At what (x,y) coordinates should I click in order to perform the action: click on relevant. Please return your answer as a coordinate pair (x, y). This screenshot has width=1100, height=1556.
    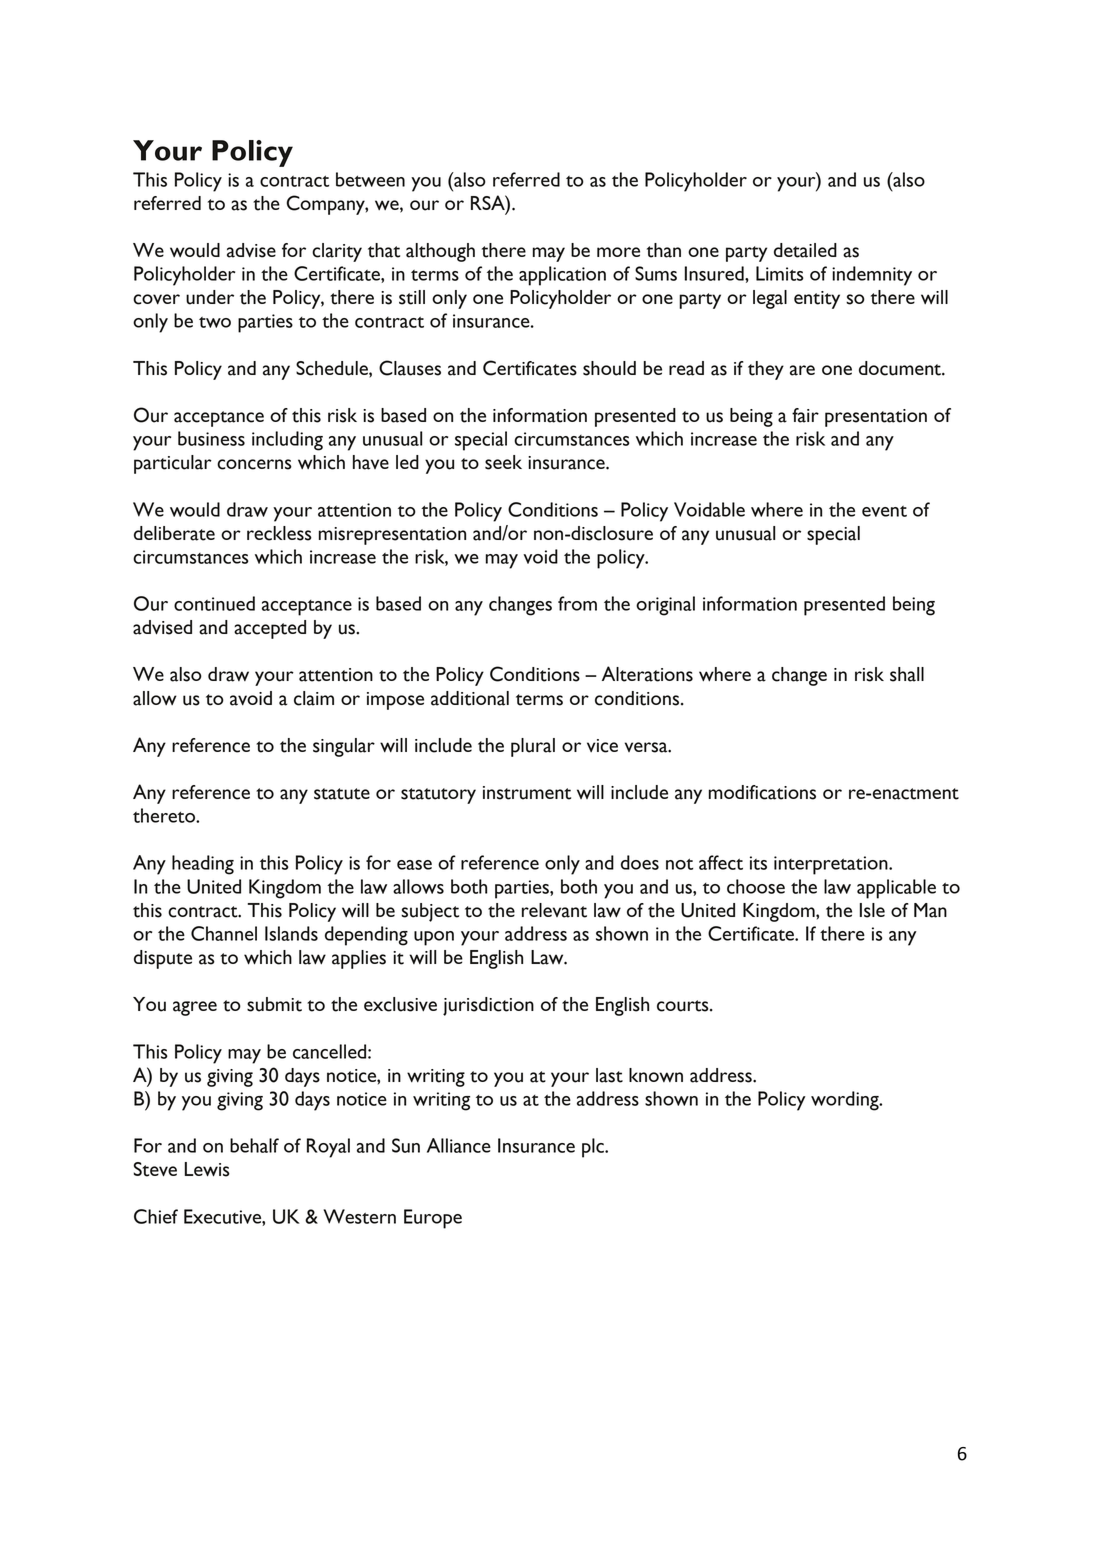
    Looking at the image, I should click on (554, 910).
